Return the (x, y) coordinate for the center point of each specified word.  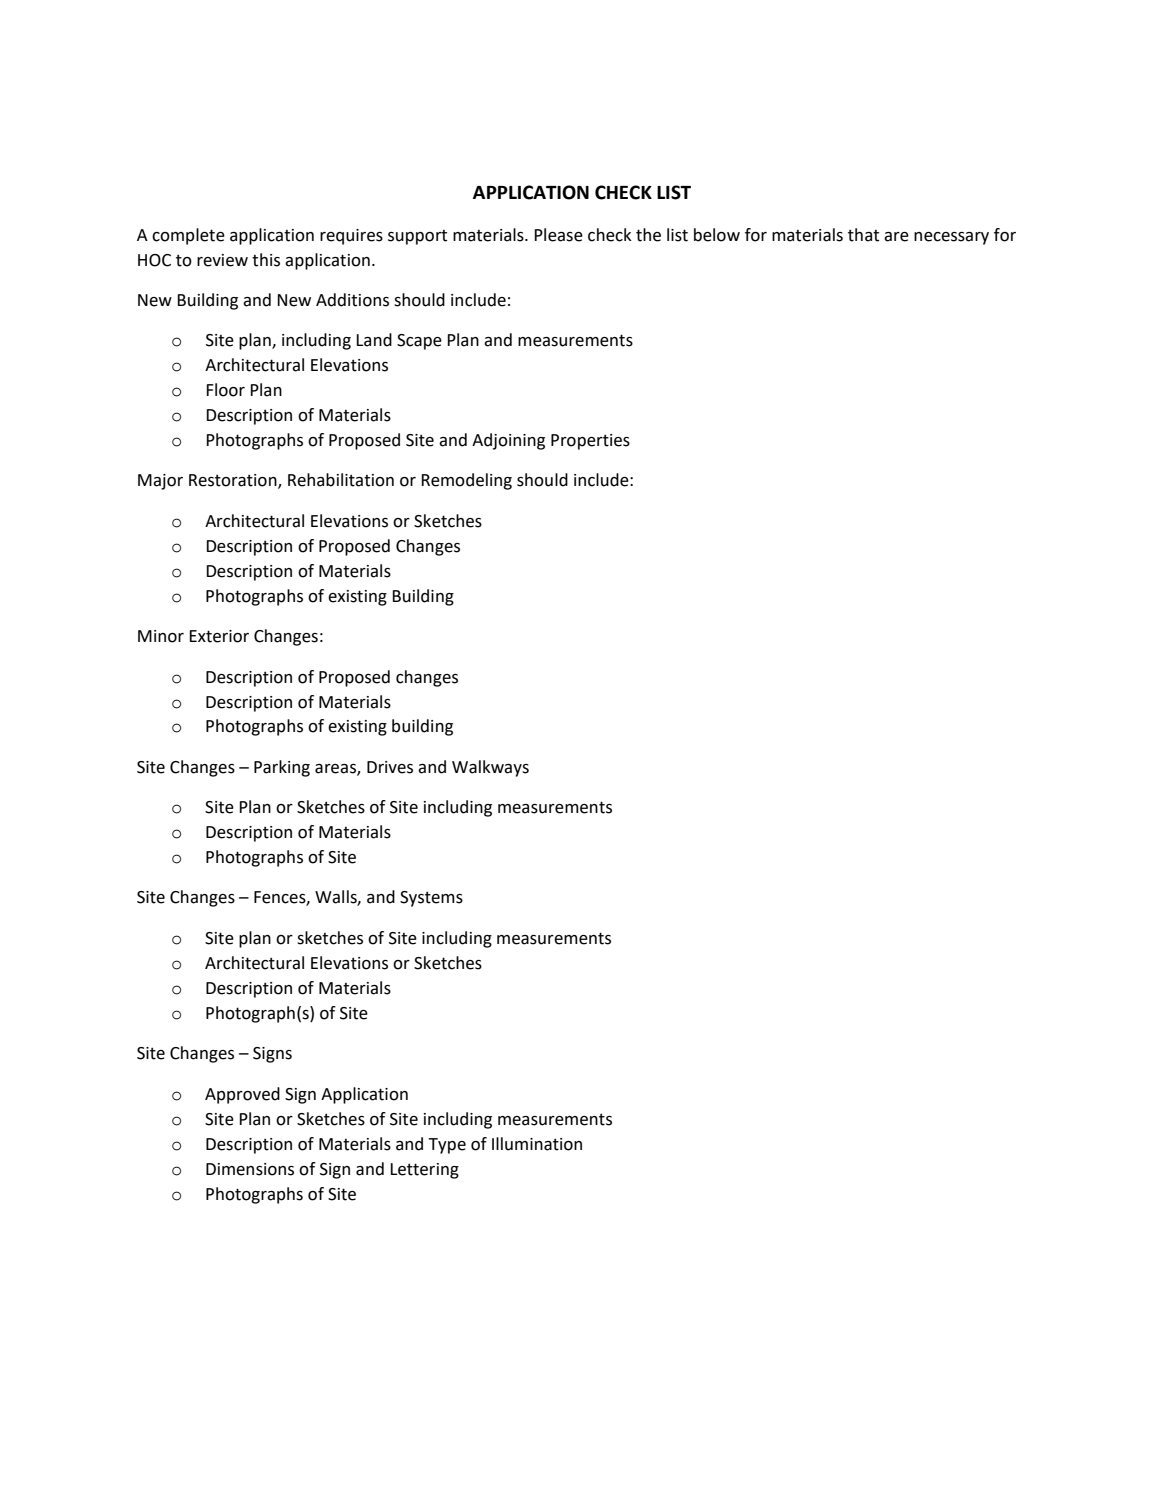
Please (558, 235)
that (863, 235)
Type (447, 1146)
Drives (390, 767)
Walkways (490, 768)
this (266, 260)
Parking (282, 768)
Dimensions (250, 1169)
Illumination (537, 1144)
